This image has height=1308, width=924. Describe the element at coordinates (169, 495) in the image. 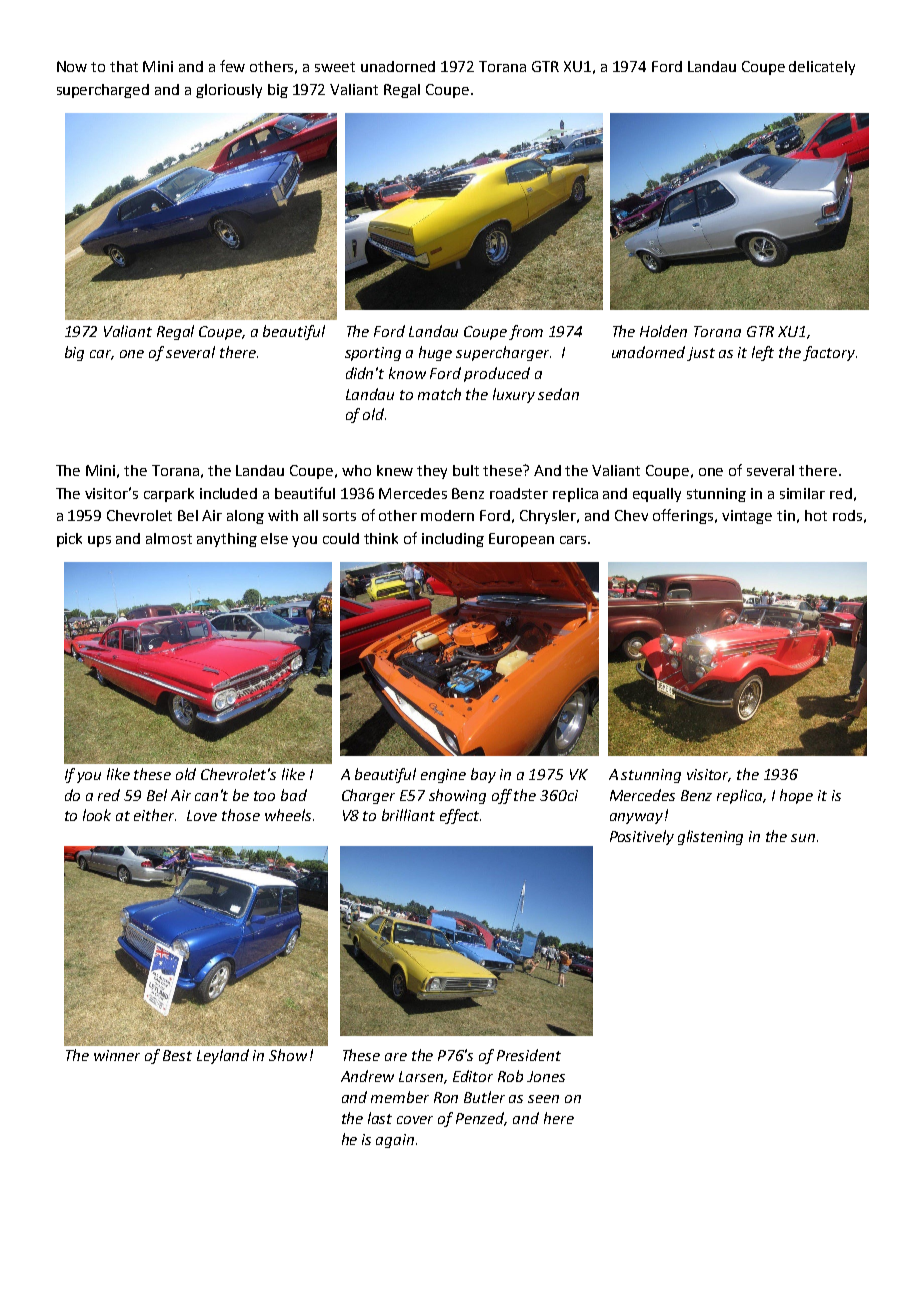

I see `carpark` at that location.
